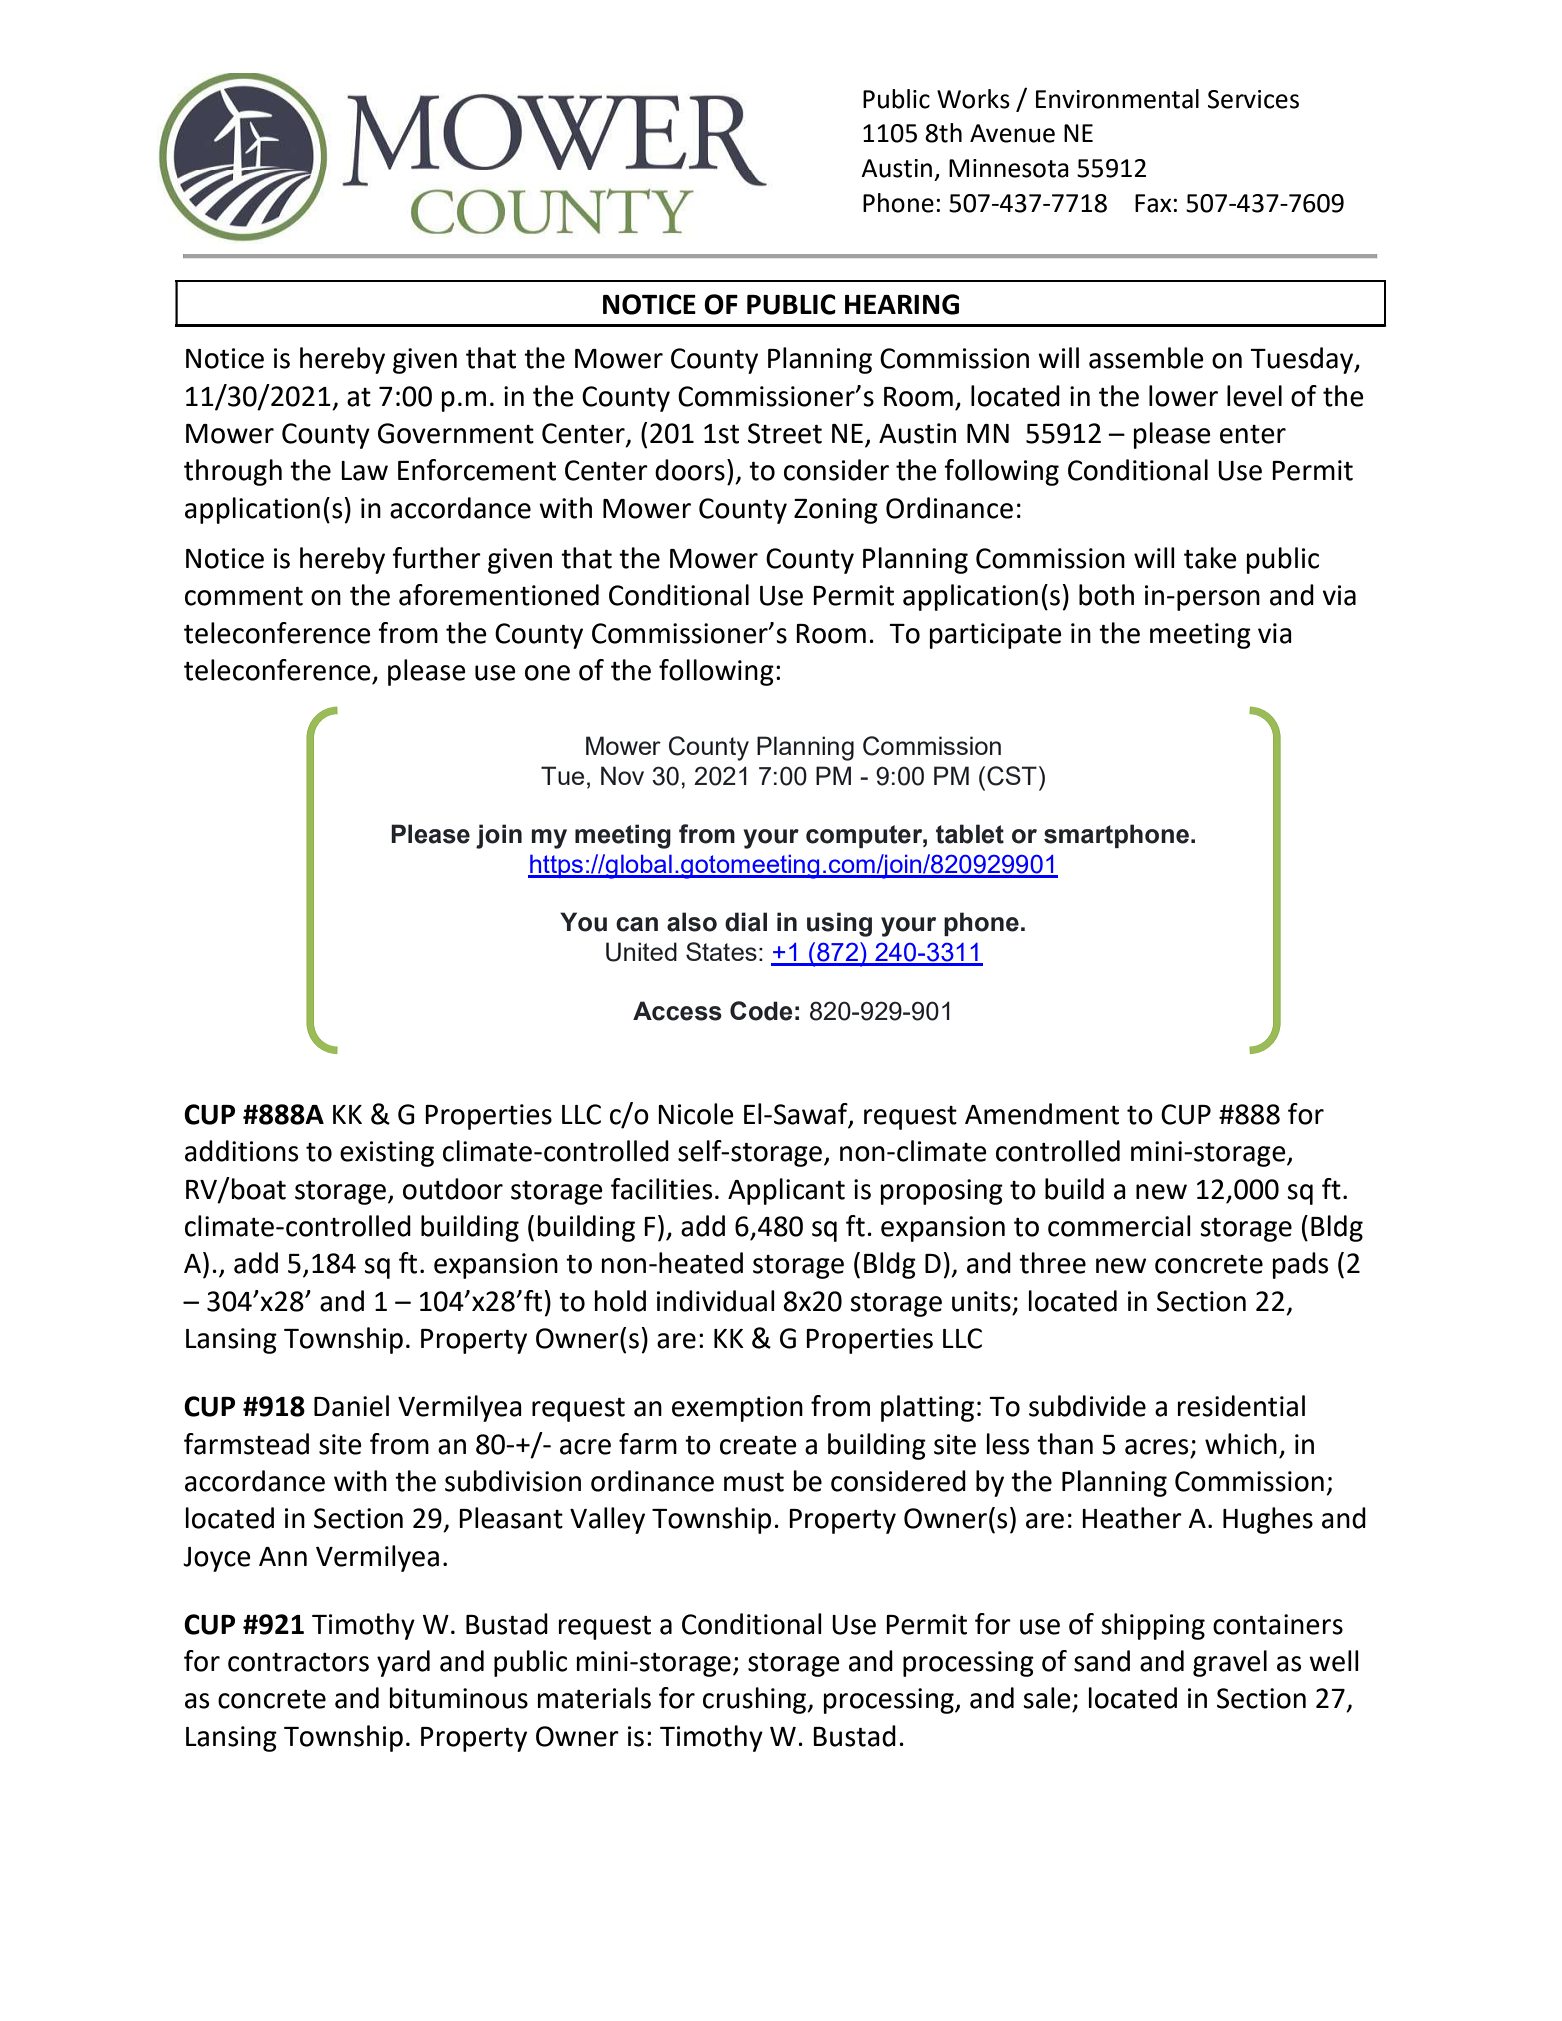 The height and width of the document is (2021, 1562). I want to click on Works, so click(973, 99).
